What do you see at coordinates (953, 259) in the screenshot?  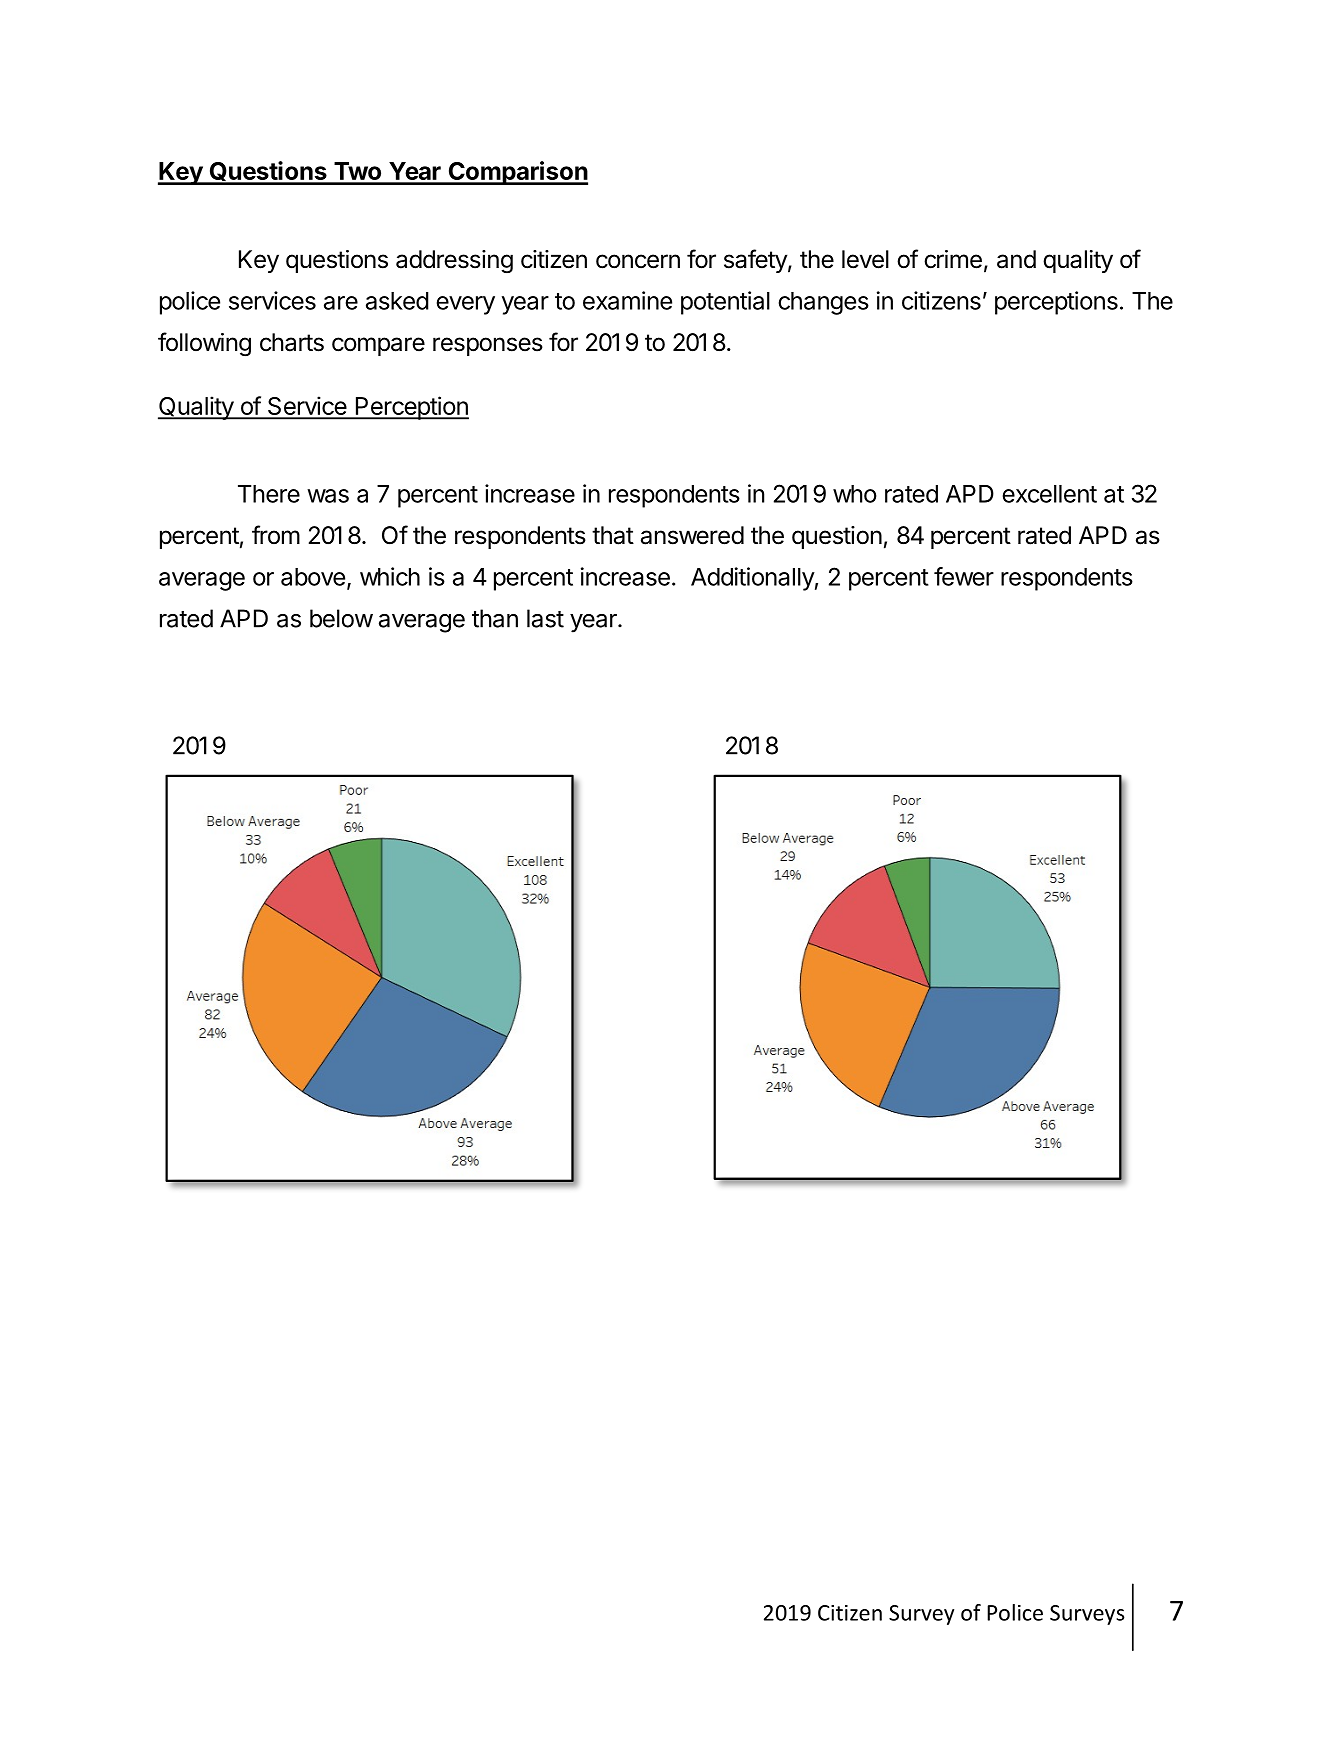 I see `crime` at bounding box center [953, 259].
